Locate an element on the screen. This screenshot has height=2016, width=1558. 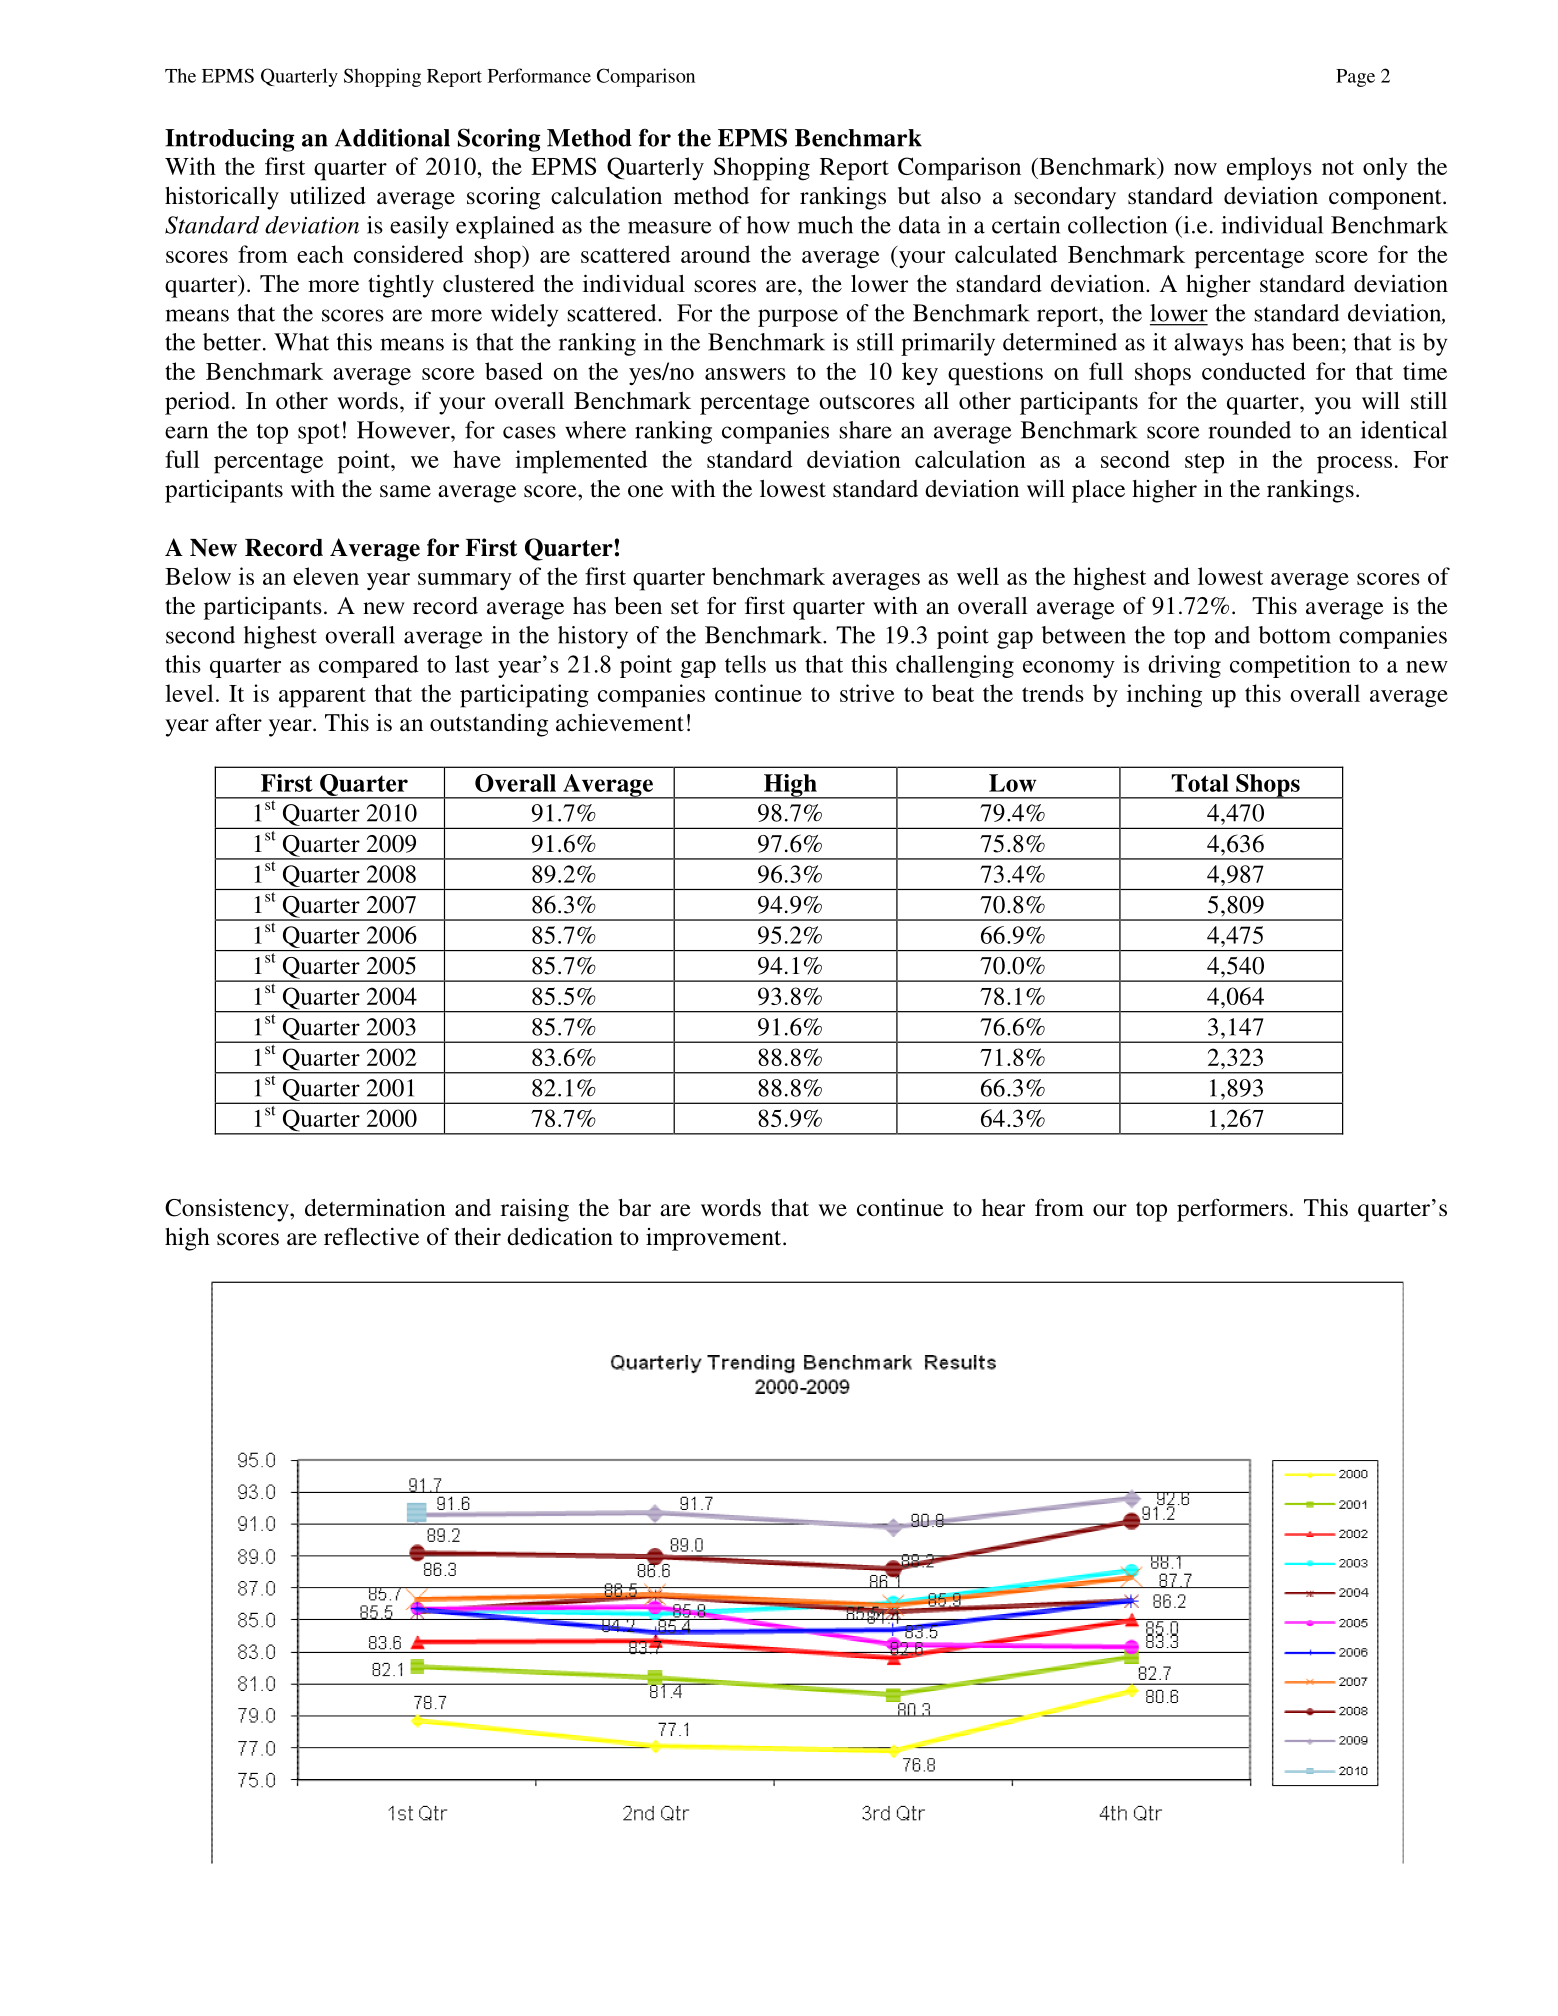
purpose is located at coordinates (798, 318).
